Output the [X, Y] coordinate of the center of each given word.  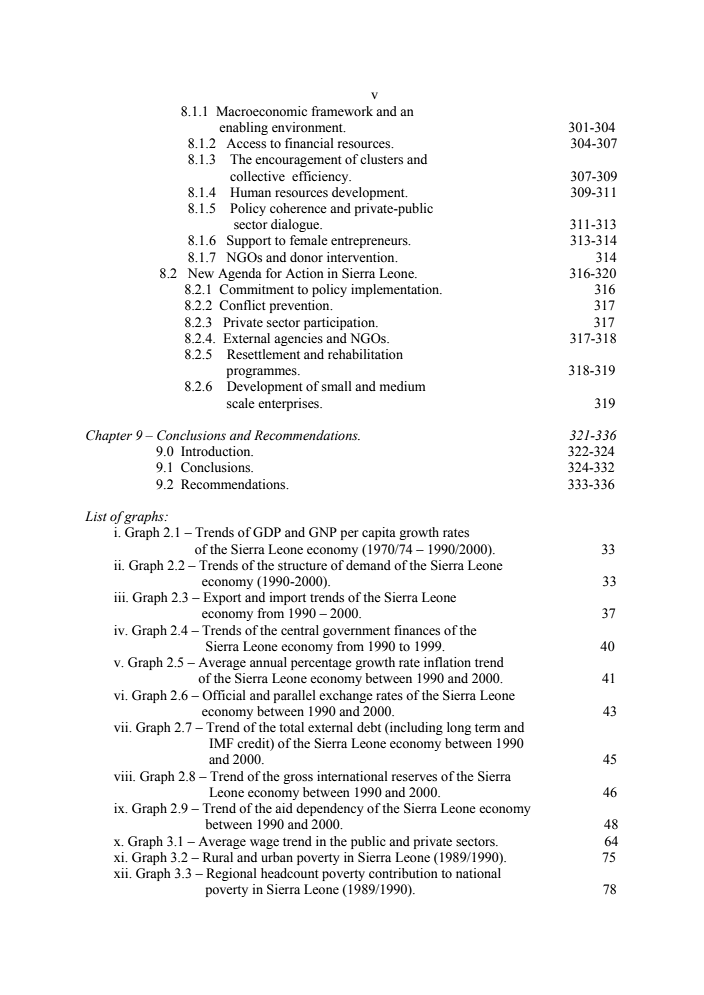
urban [277, 857]
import [288, 598]
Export [222, 598]
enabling [243, 128]
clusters [381, 159]
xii [122, 873]
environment [308, 127]
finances [417, 630]
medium [403, 386]
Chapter [109, 436]
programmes [263, 373]
